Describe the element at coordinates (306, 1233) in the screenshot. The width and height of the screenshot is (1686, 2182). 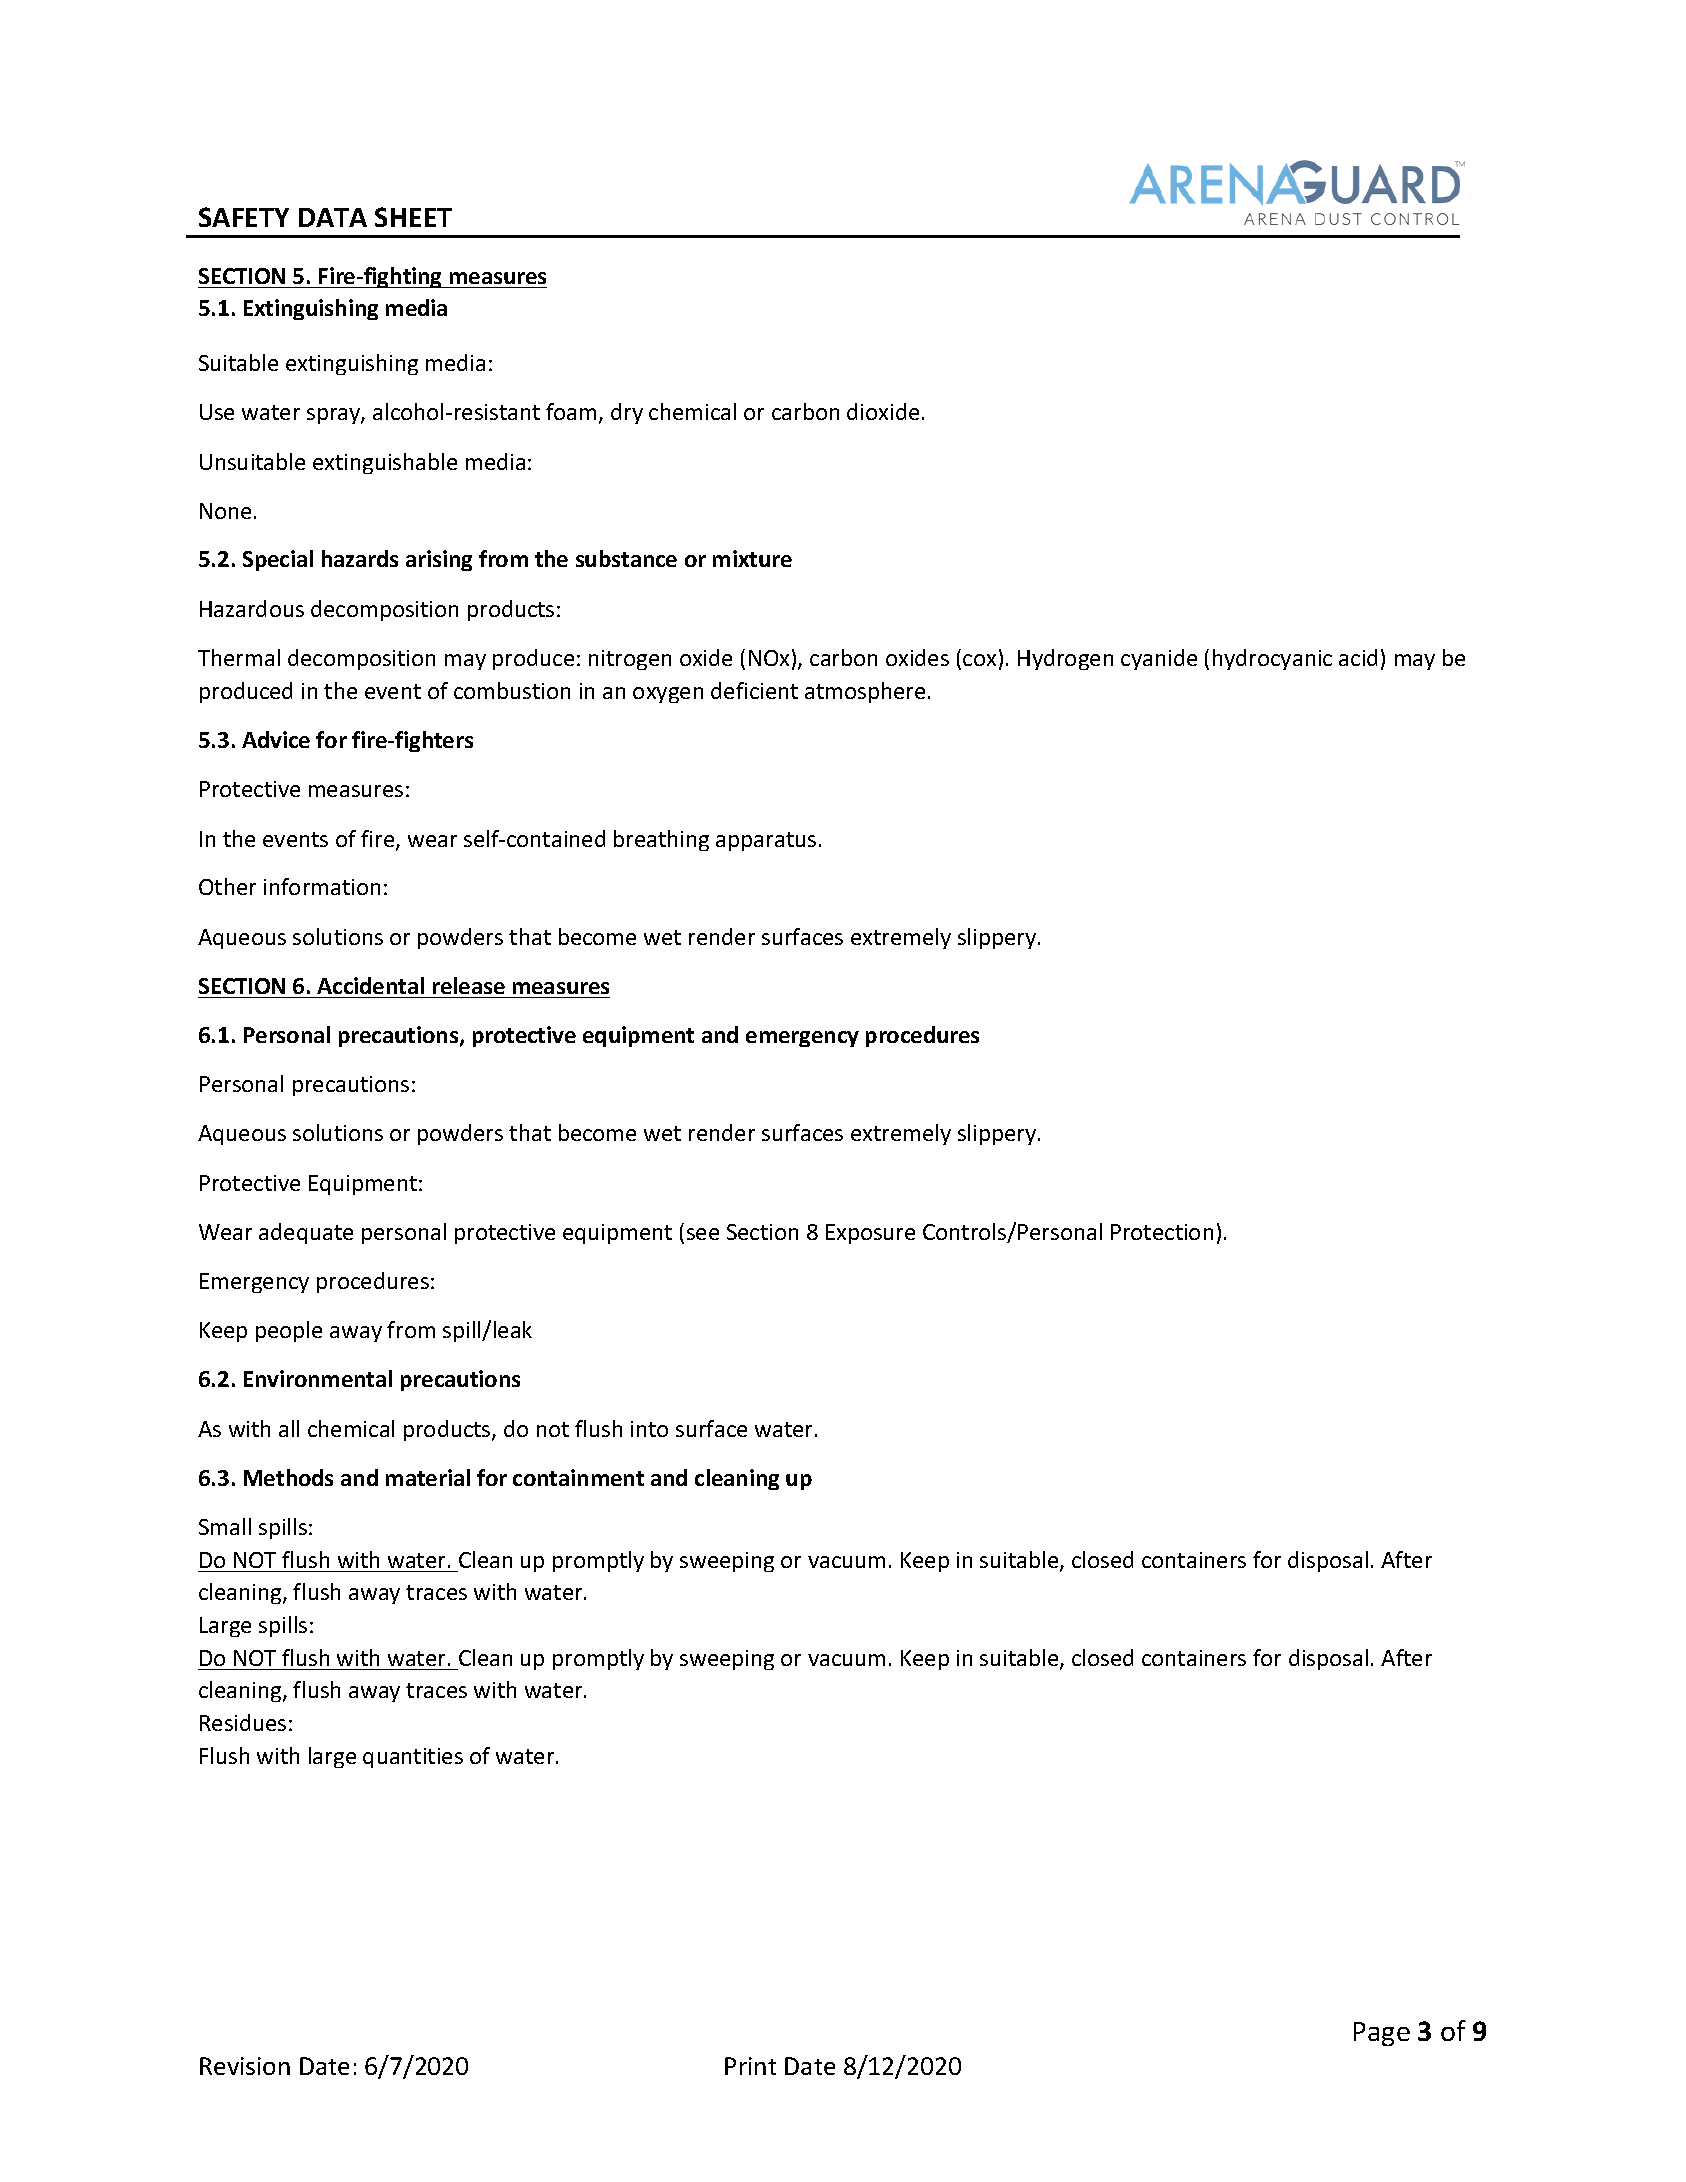
I see `adequate` at that location.
